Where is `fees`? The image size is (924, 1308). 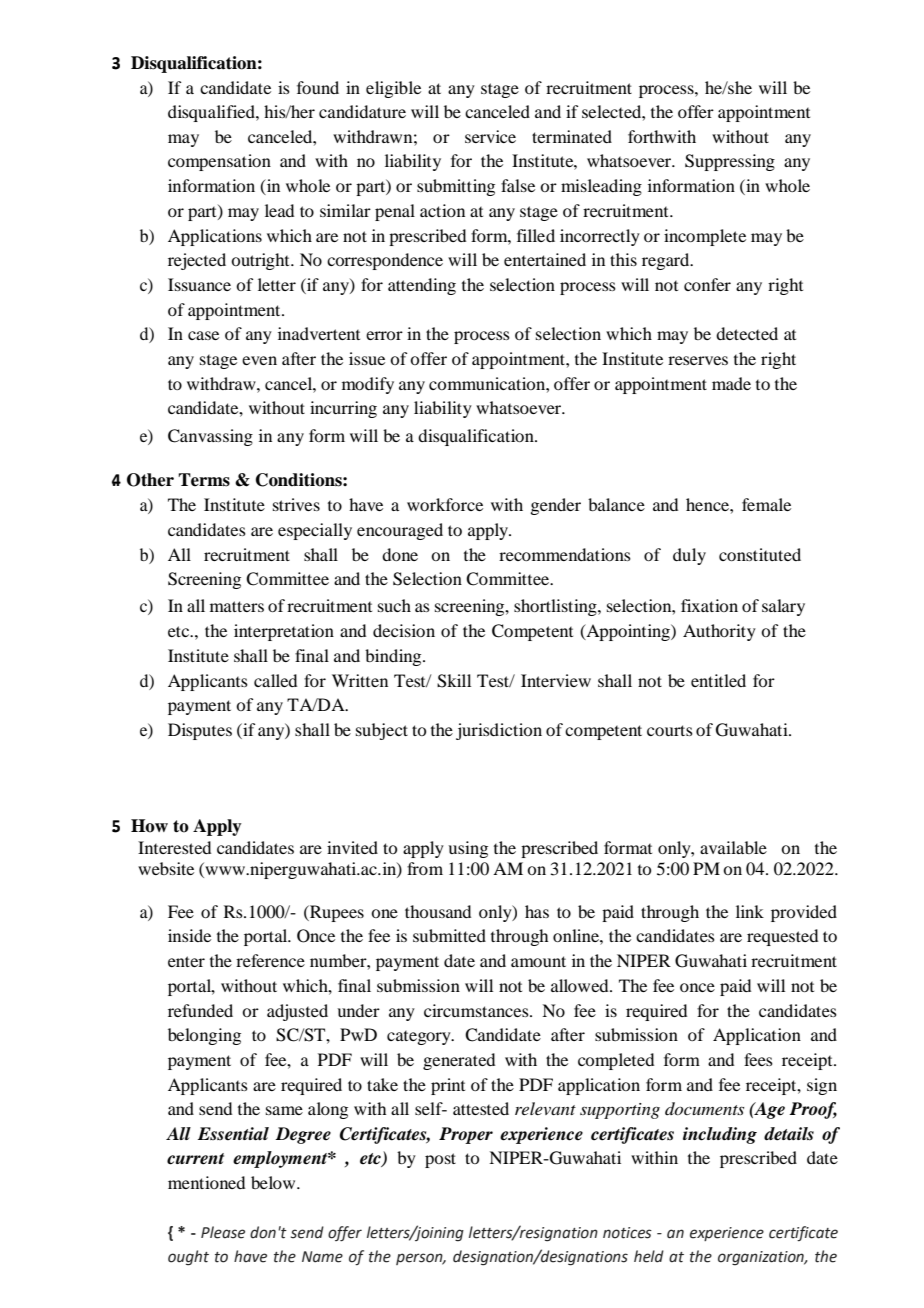 fees is located at coordinates (758, 1059).
